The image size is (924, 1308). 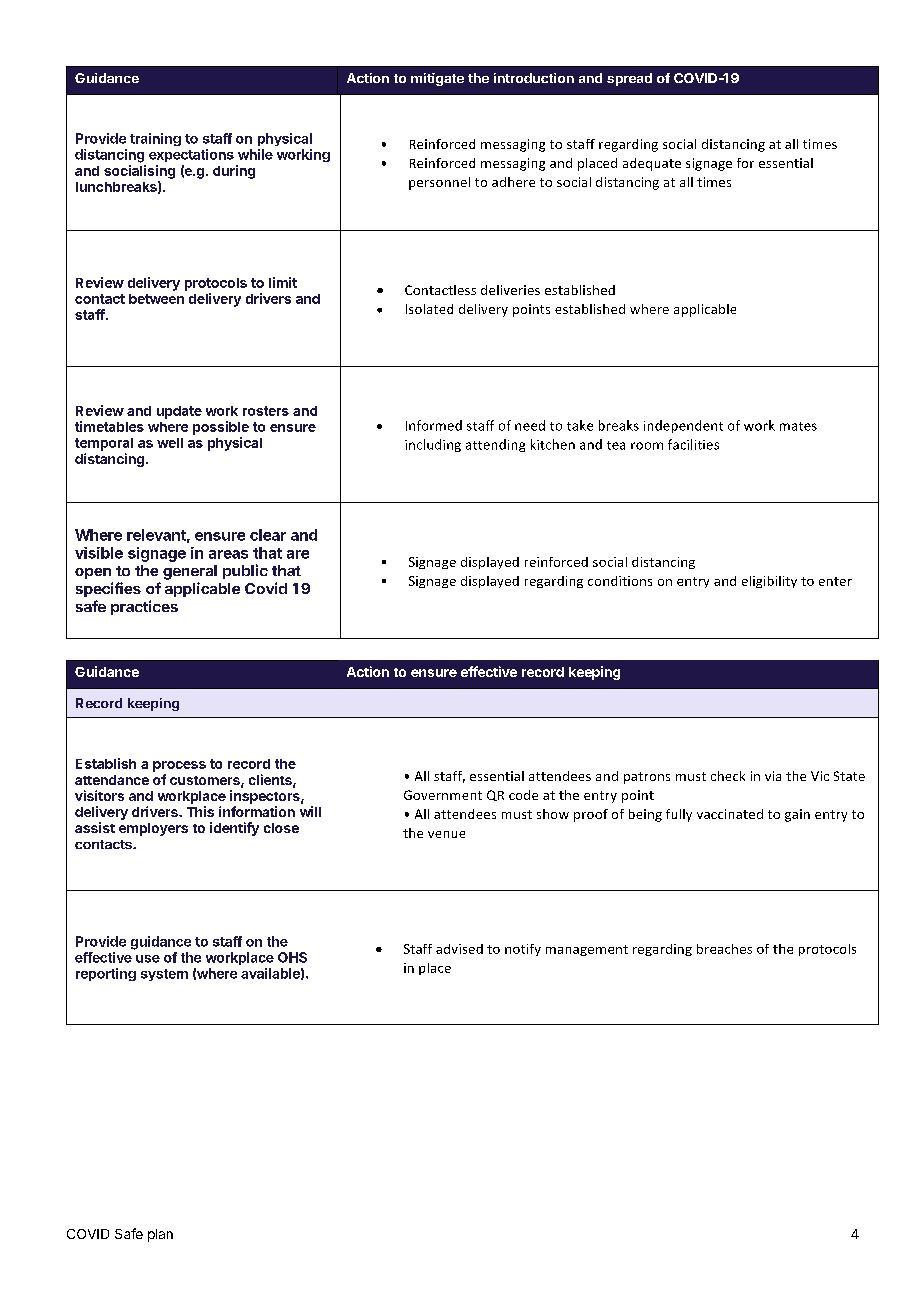 I want to click on vaccinated, so click(x=730, y=814).
